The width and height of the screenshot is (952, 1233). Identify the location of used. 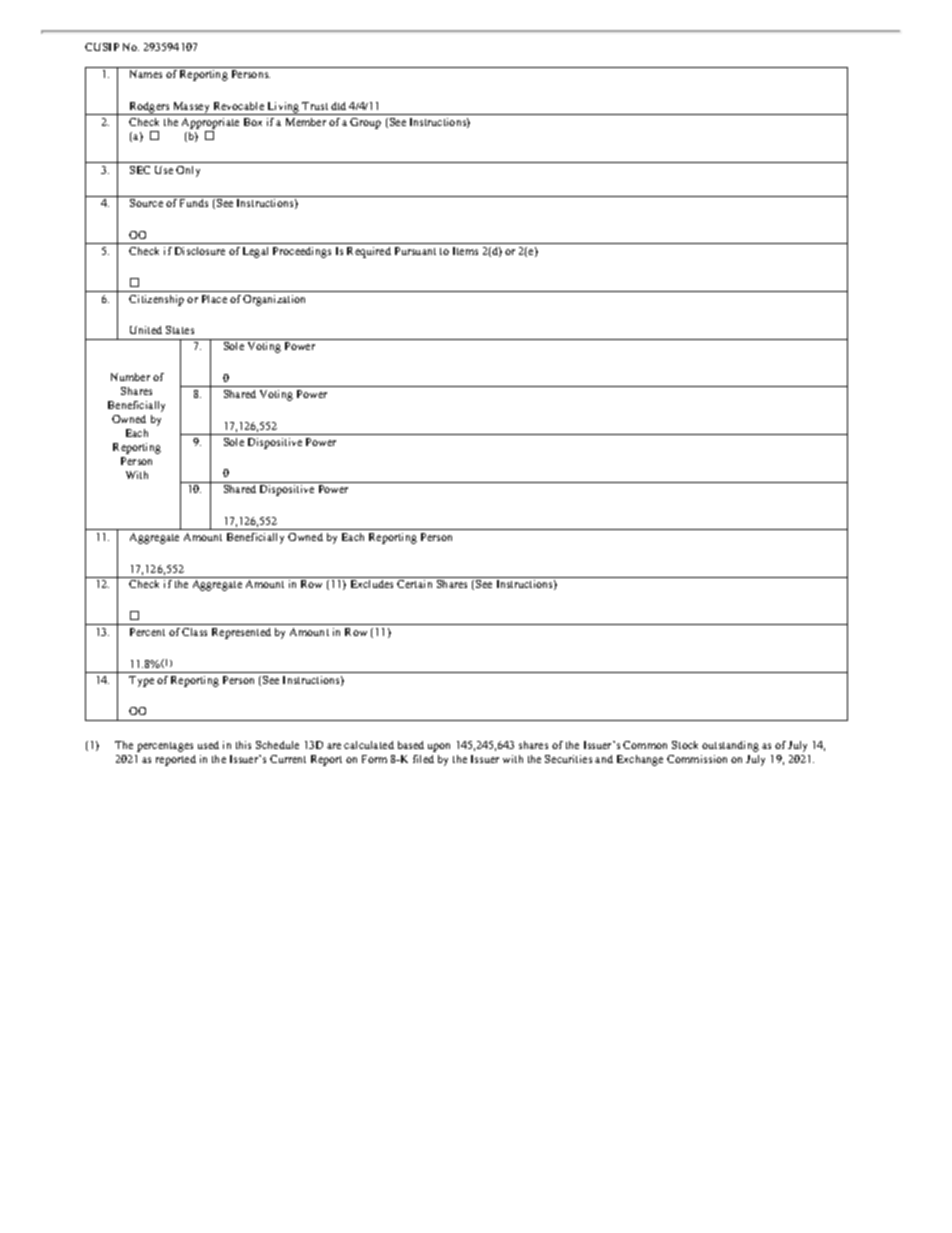
(208, 745).
